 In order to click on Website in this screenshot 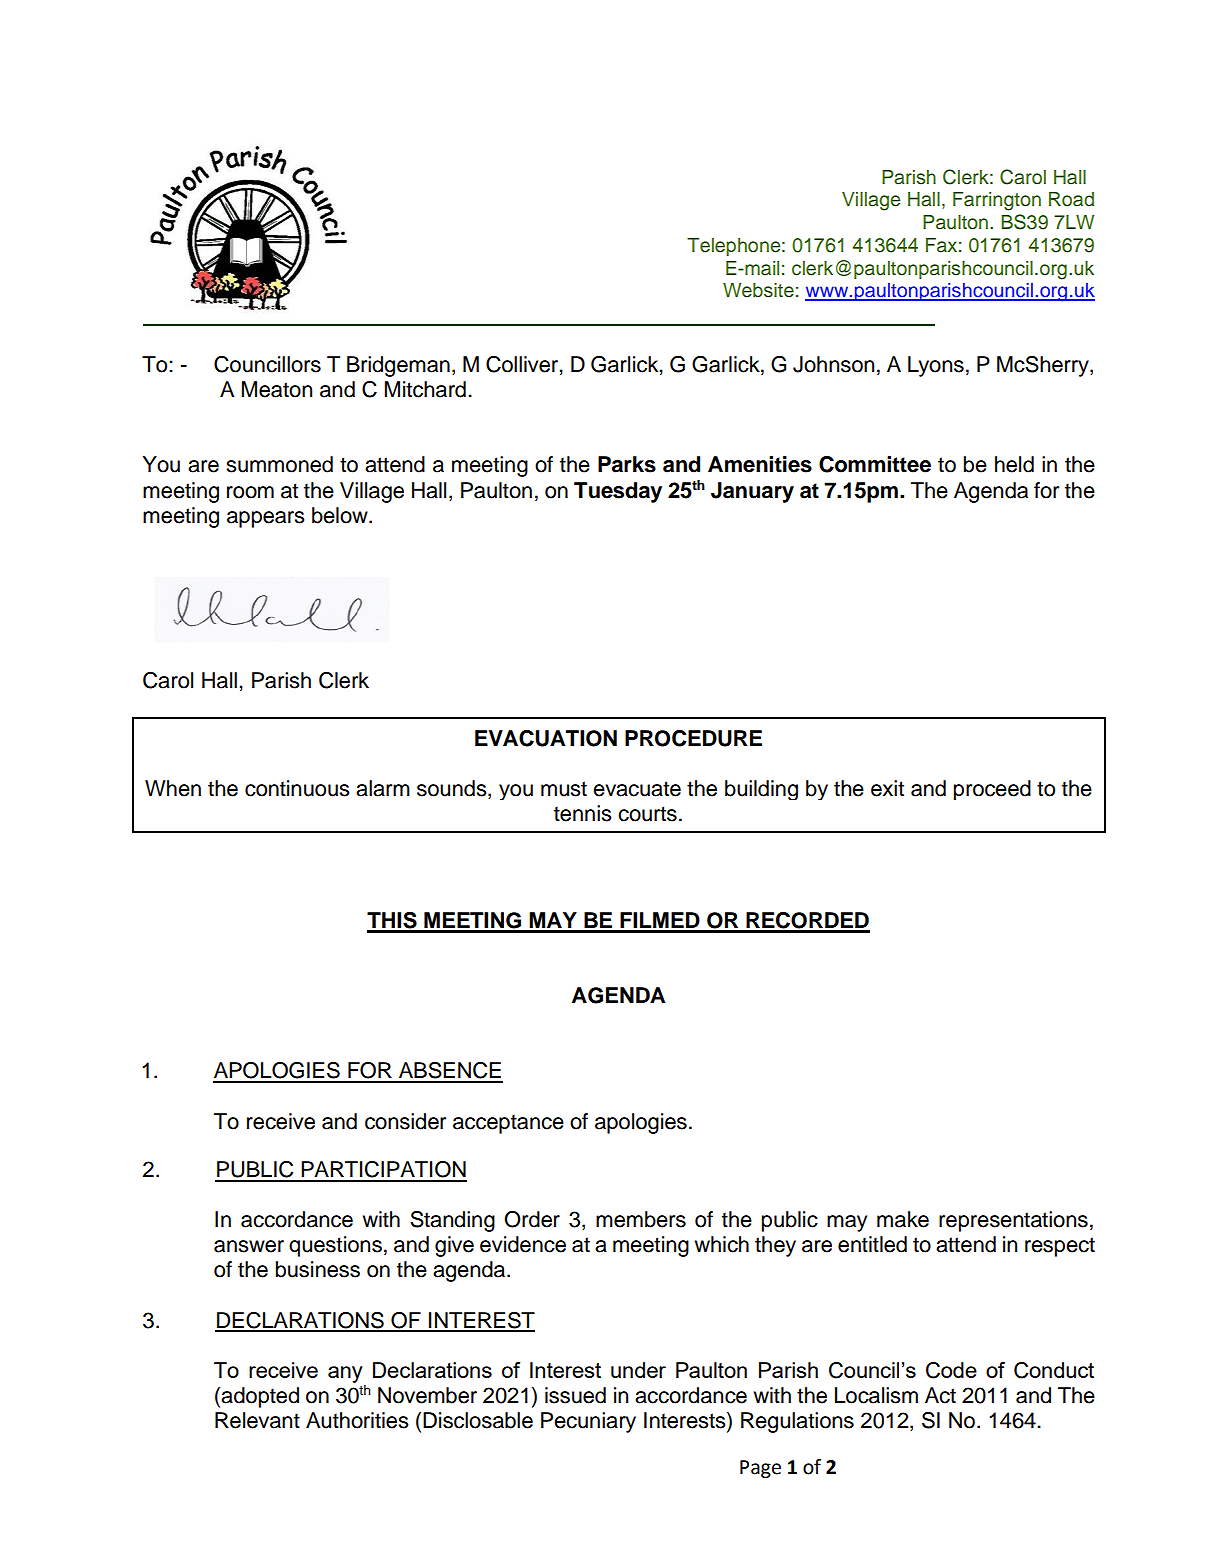, I will do `click(758, 290)`.
